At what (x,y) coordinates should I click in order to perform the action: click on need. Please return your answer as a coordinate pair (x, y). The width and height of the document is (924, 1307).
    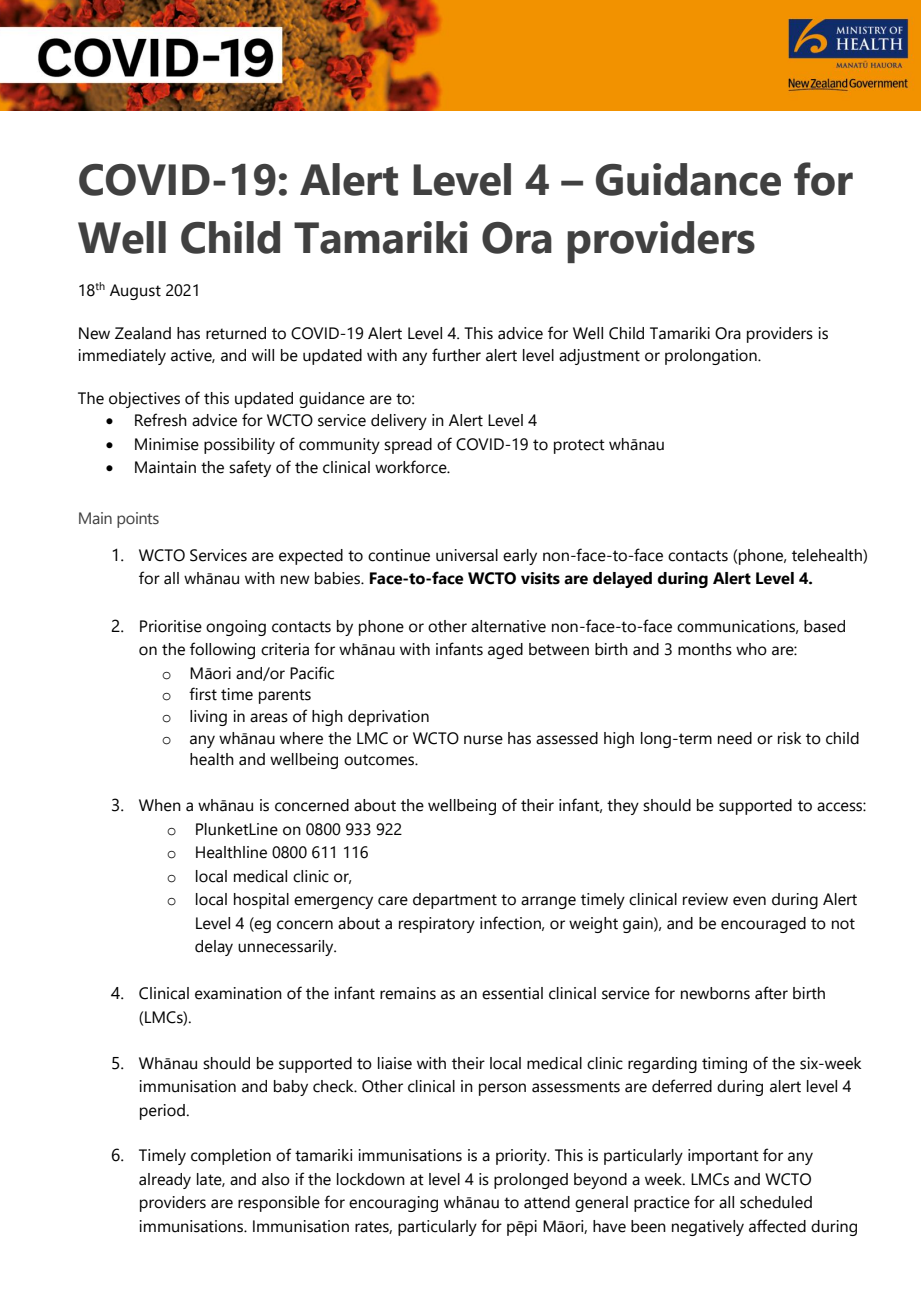
    Looking at the image, I should click on (735, 738).
